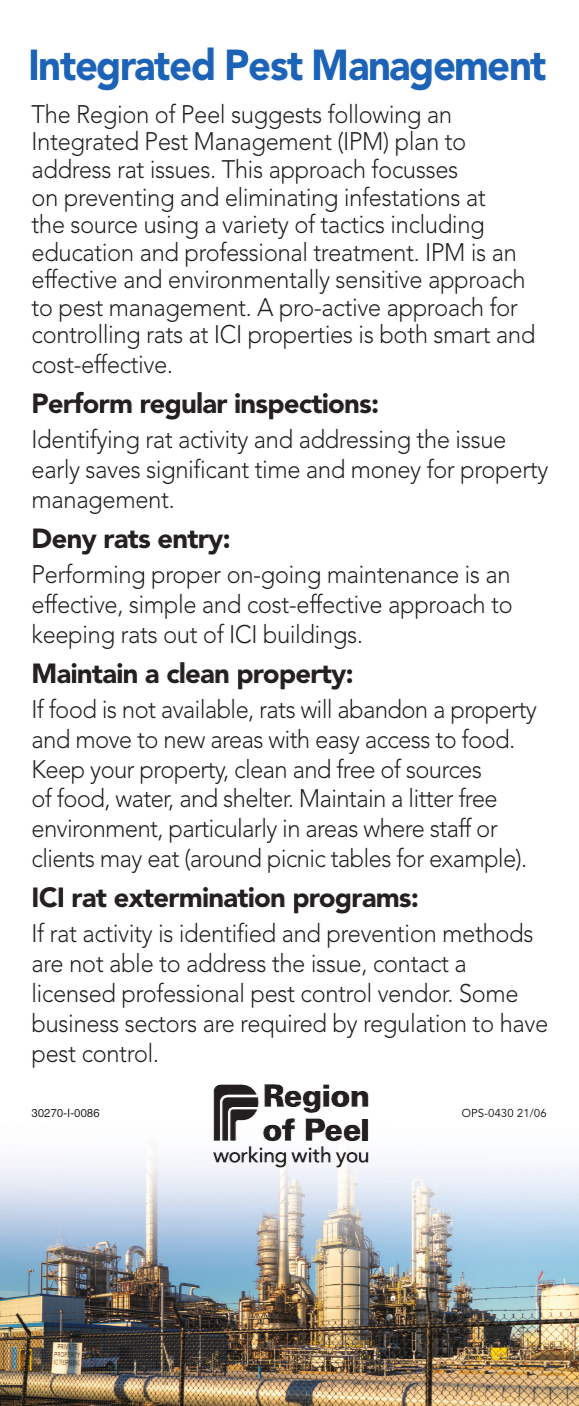 The image size is (579, 1406). What do you see at coordinates (316, 708) in the page?
I see `will` at bounding box center [316, 708].
